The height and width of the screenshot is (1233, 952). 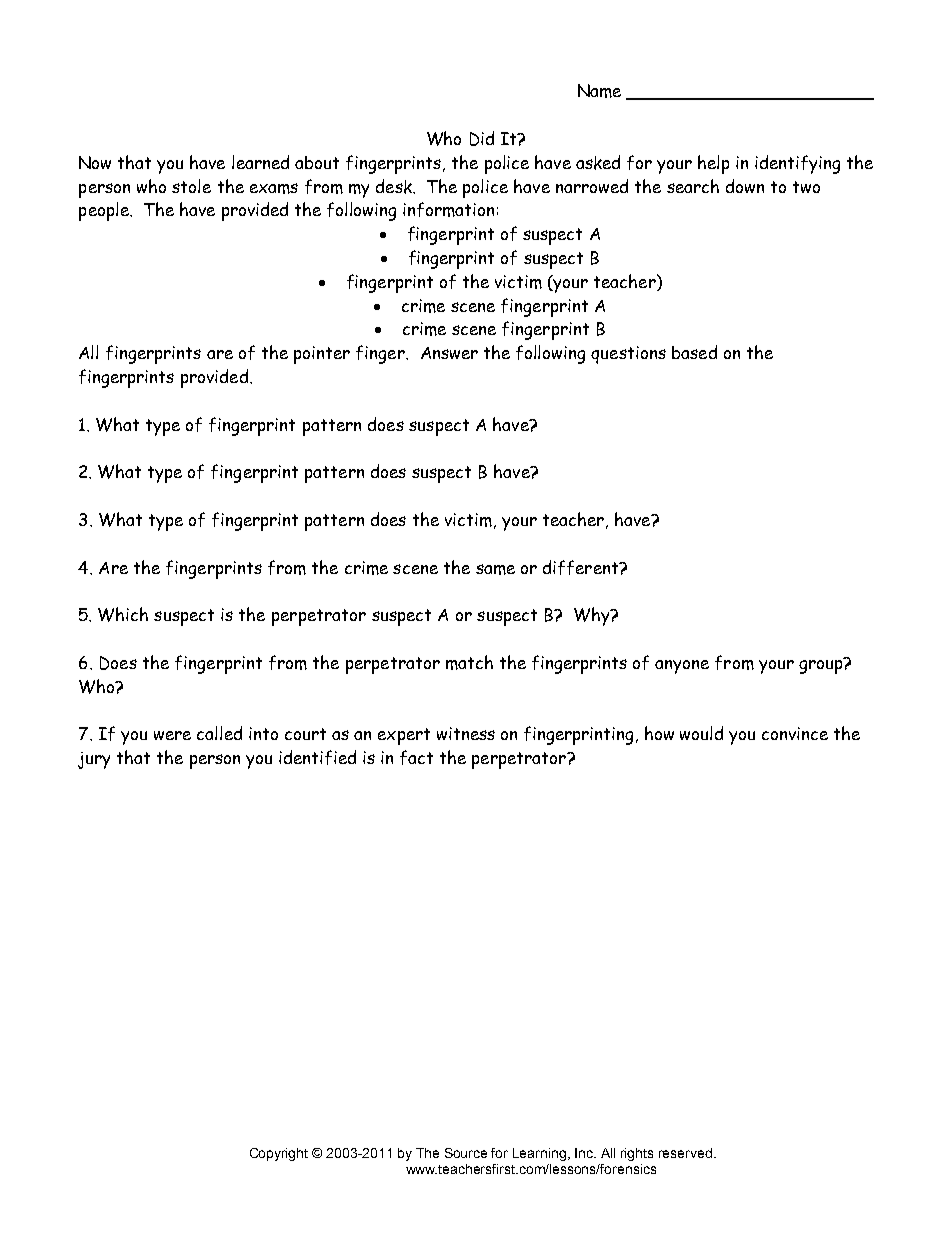 I want to click on pointer, so click(x=322, y=355).
